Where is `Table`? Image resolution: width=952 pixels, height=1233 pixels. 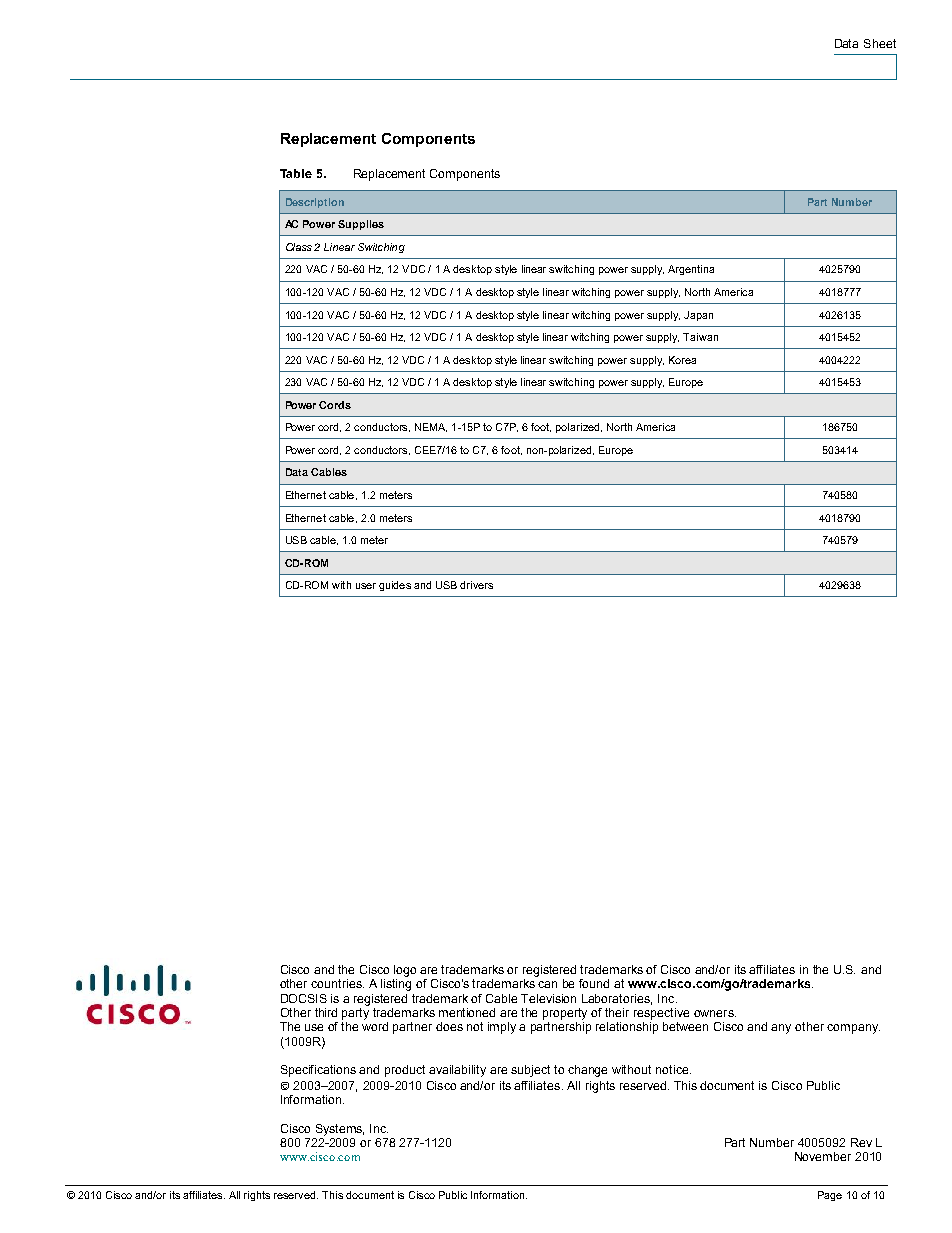 Table is located at coordinates (296, 173).
